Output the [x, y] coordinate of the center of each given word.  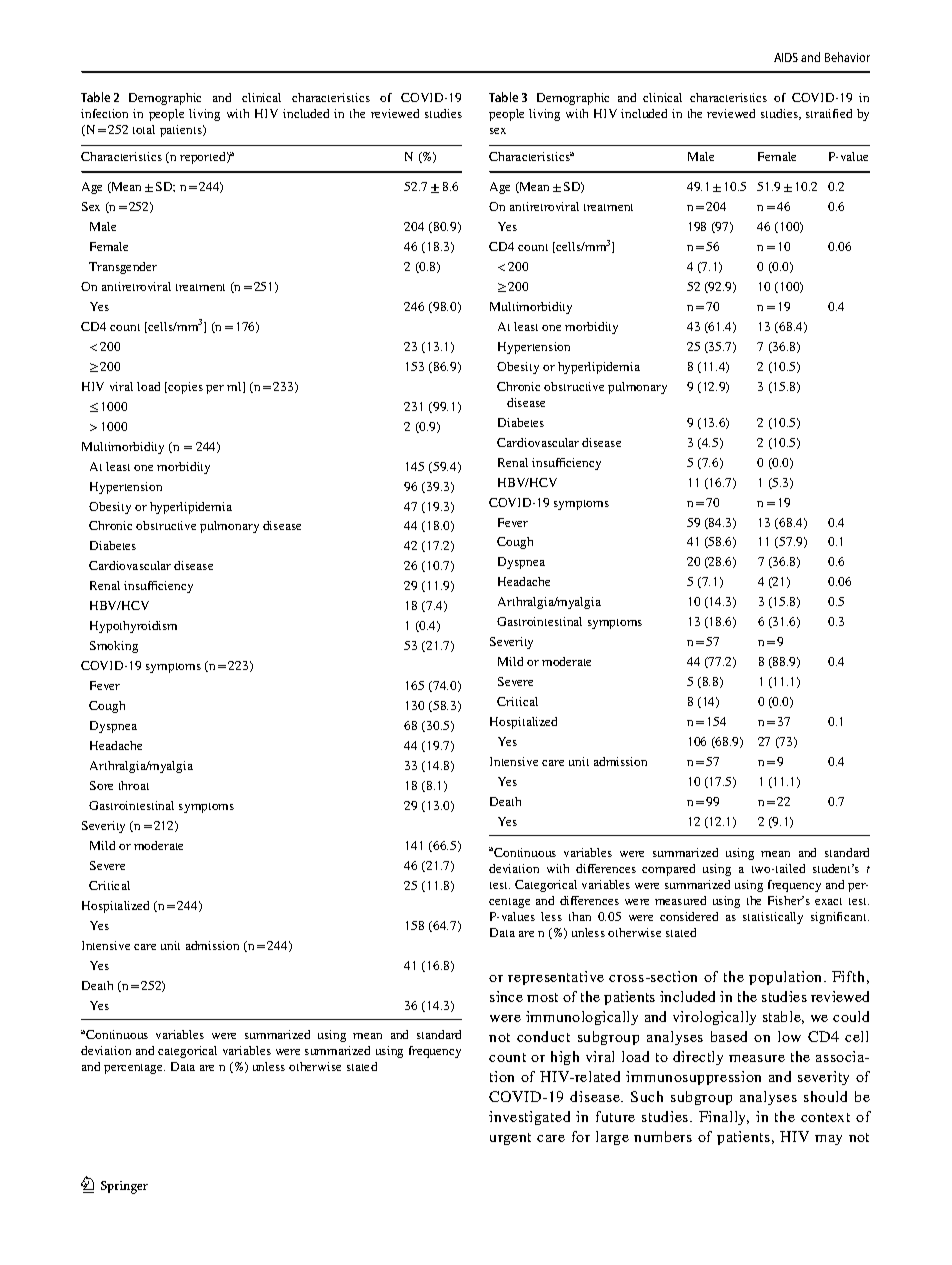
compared [668, 870]
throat [134, 785]
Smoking [114, 647]
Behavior [847, 57]
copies [185, 388]
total [144, 129]
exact [828, 901]
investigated [529, 1118]
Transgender [123, 268]
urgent [510, 1139]
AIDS [786, 57]
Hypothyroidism [133, 627]
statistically [773, 918]
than [580, 916]
